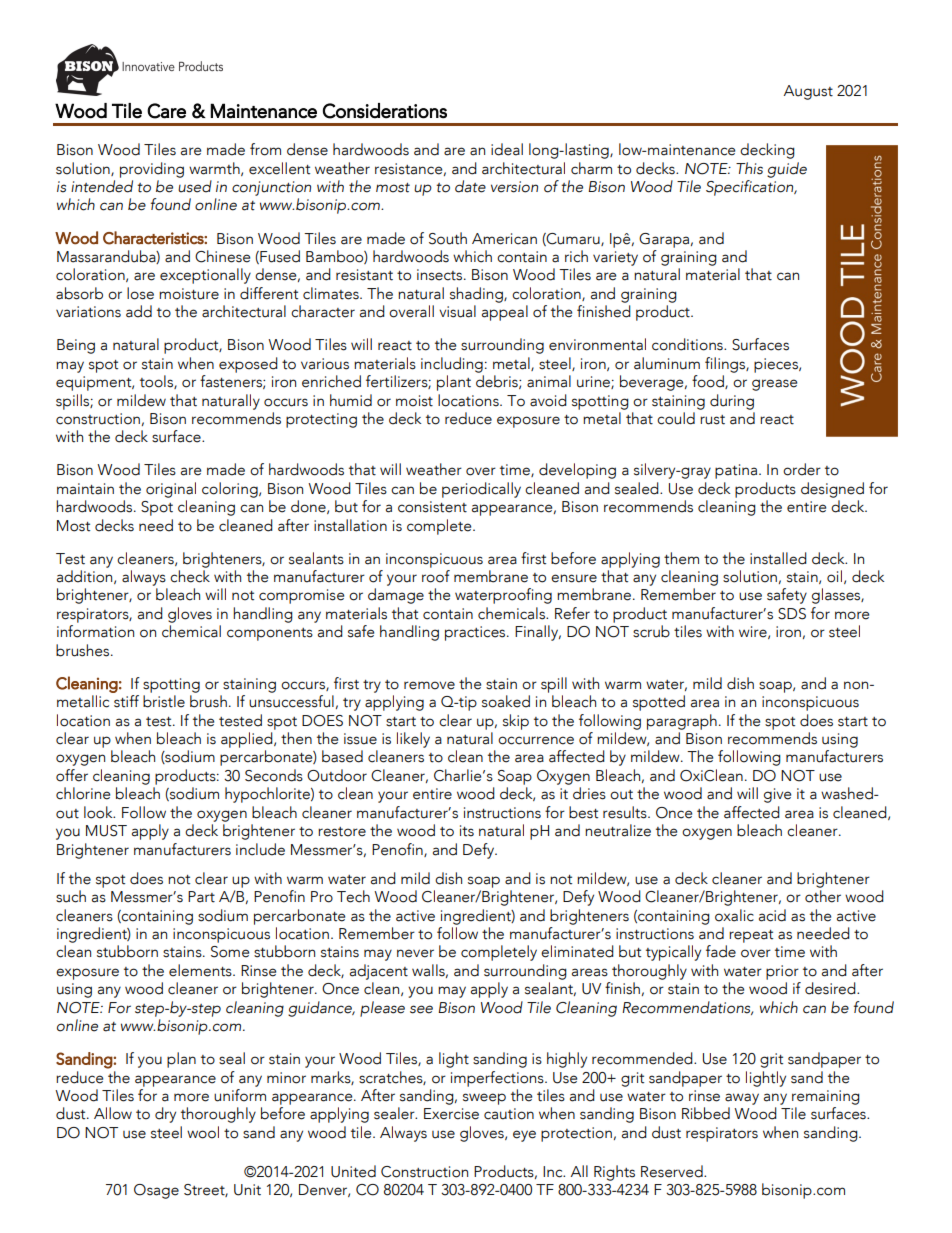  I want to click on Reserved, so click(673, 1171).
